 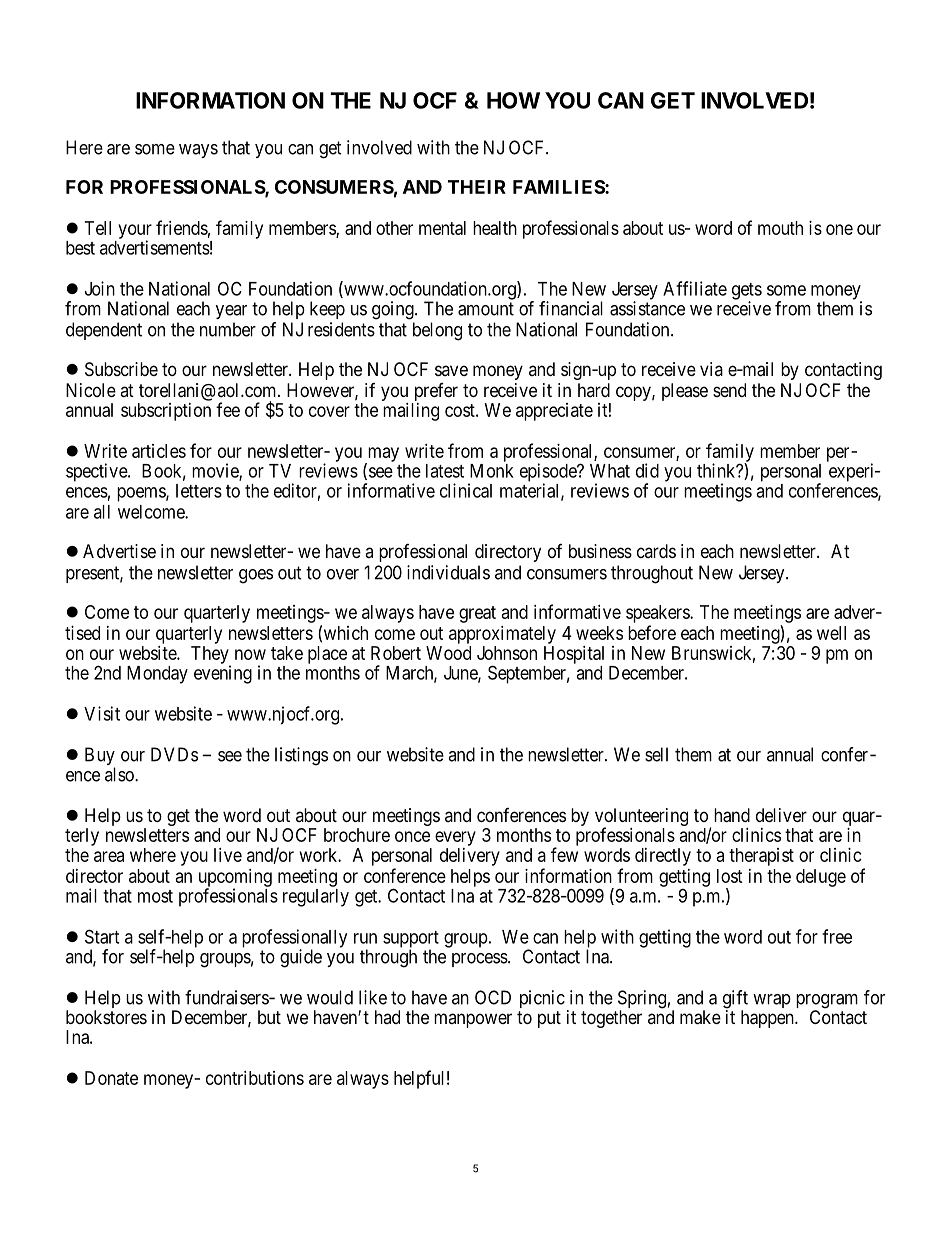 I want to click on They, so click(x=211, y=656).
